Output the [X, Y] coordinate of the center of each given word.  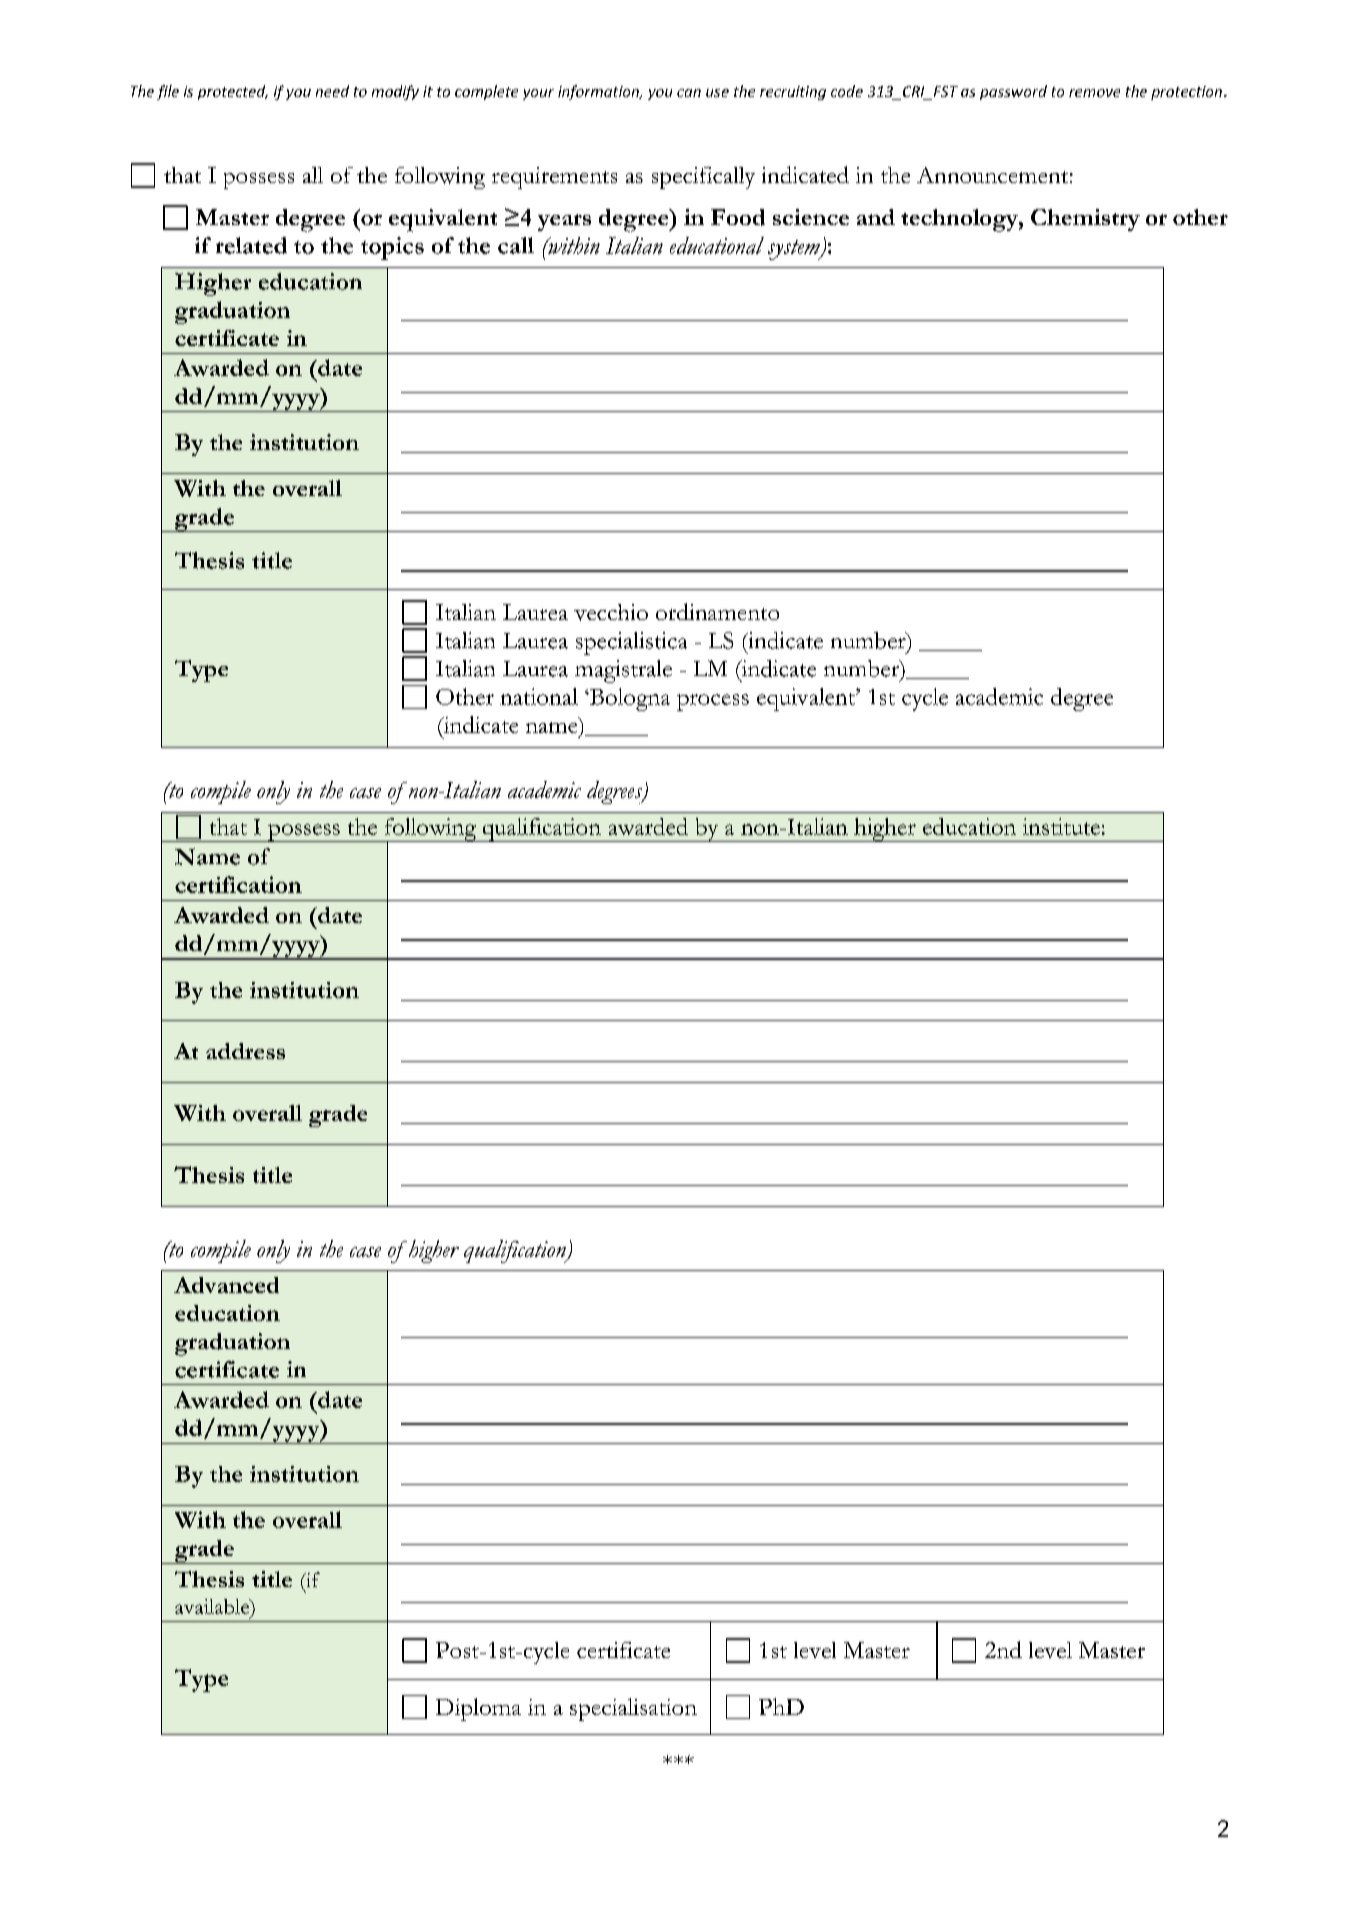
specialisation [633, 1709]
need [332, 91]
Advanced [226, 1285]
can [689, 93]
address [245, 1051]
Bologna [628, 699]
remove [1094, 93]
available [213, 1606]
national [539, 696]
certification [238, 884]
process [713, 702]
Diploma [478, 1709]
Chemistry [1085, 220]
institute [1061, 826]
